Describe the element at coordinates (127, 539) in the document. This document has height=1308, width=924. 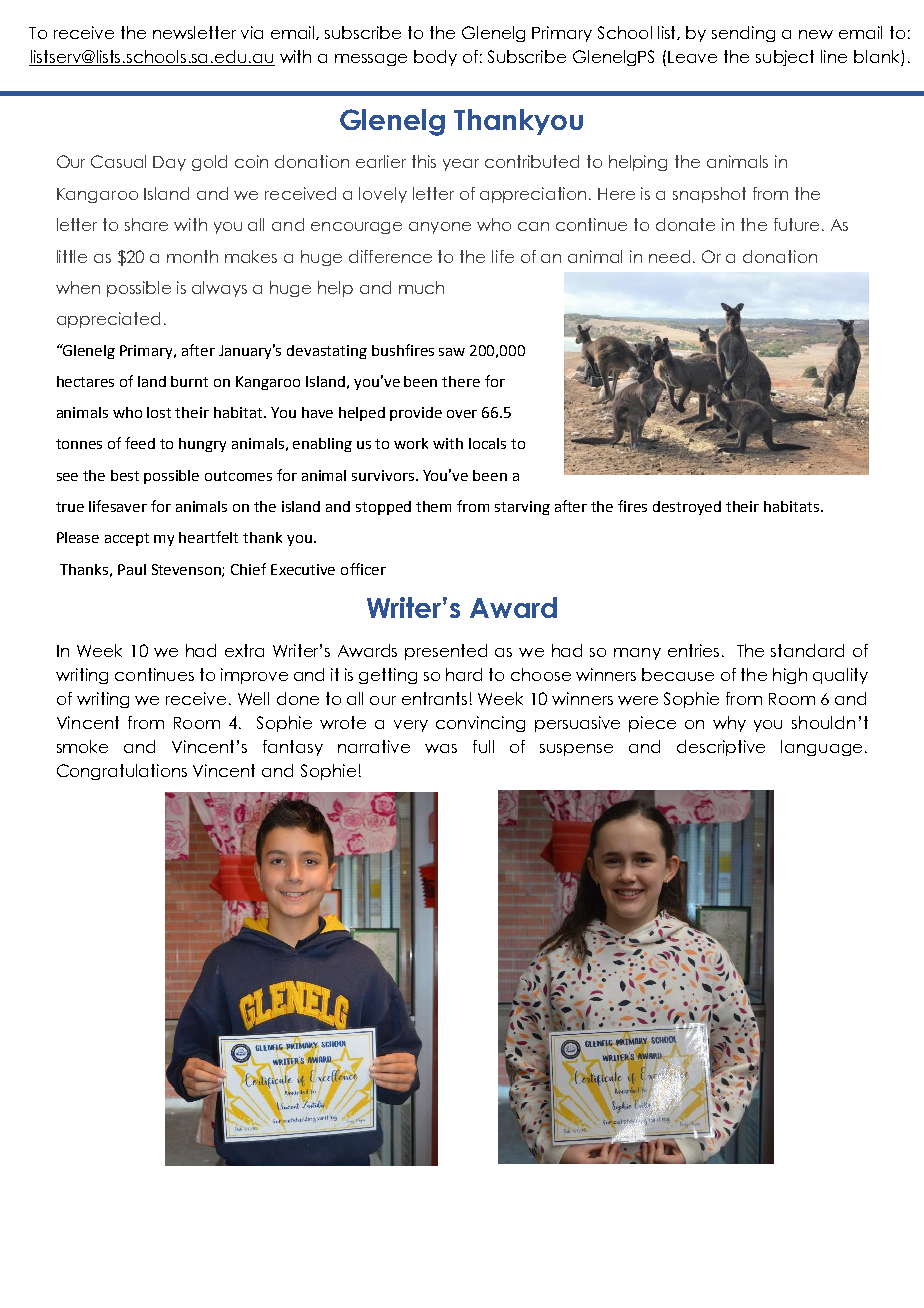
I see `accept` at that location.
